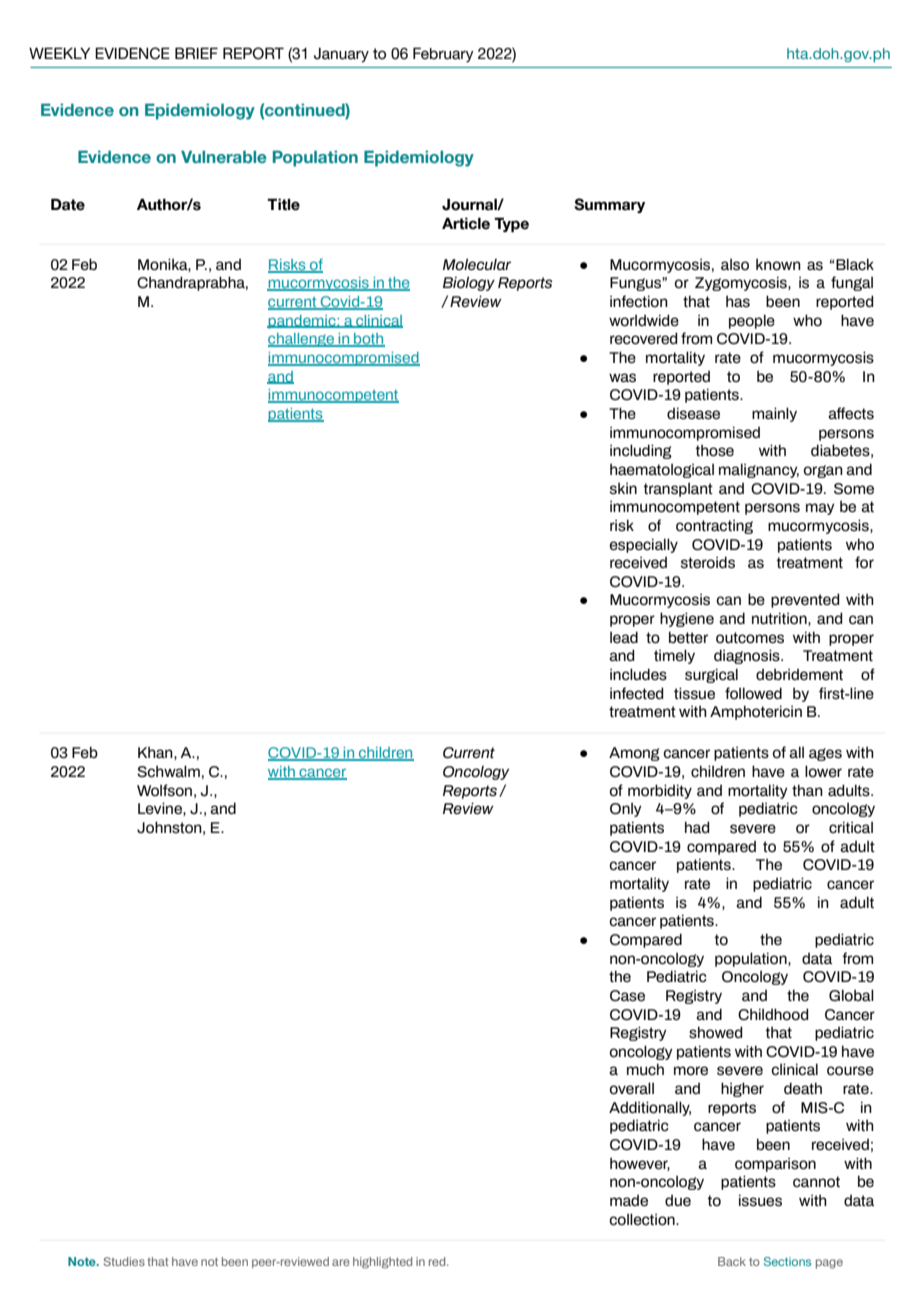 This screenshot has height=1307, width=924. I want to click on Studies, so click(124, 1261).
